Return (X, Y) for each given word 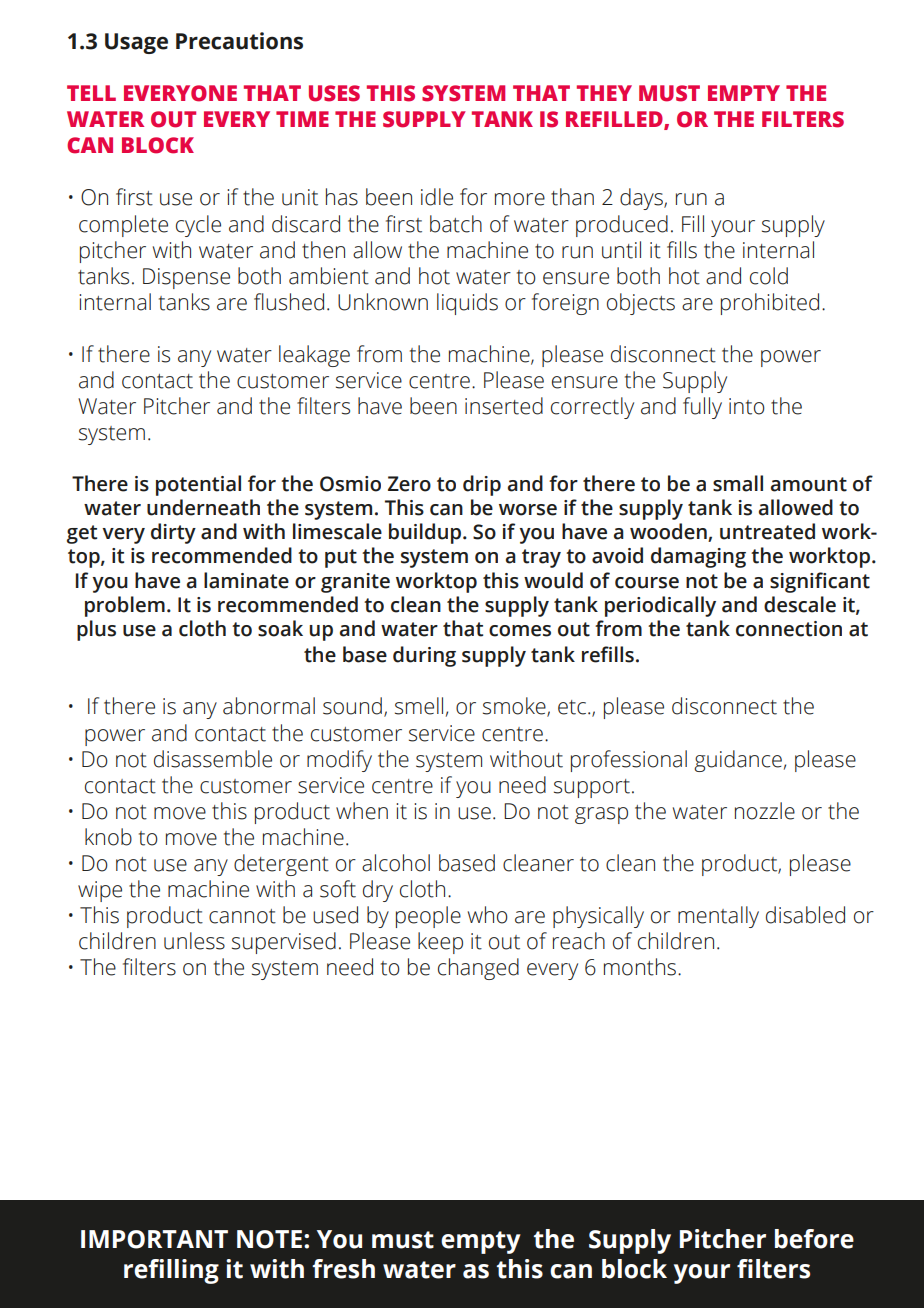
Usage (136, 43)
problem (125, 606)
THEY (604, 93)
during (424, 656)
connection (789, 629)
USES (334, 93)
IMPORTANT (154, 1239)
